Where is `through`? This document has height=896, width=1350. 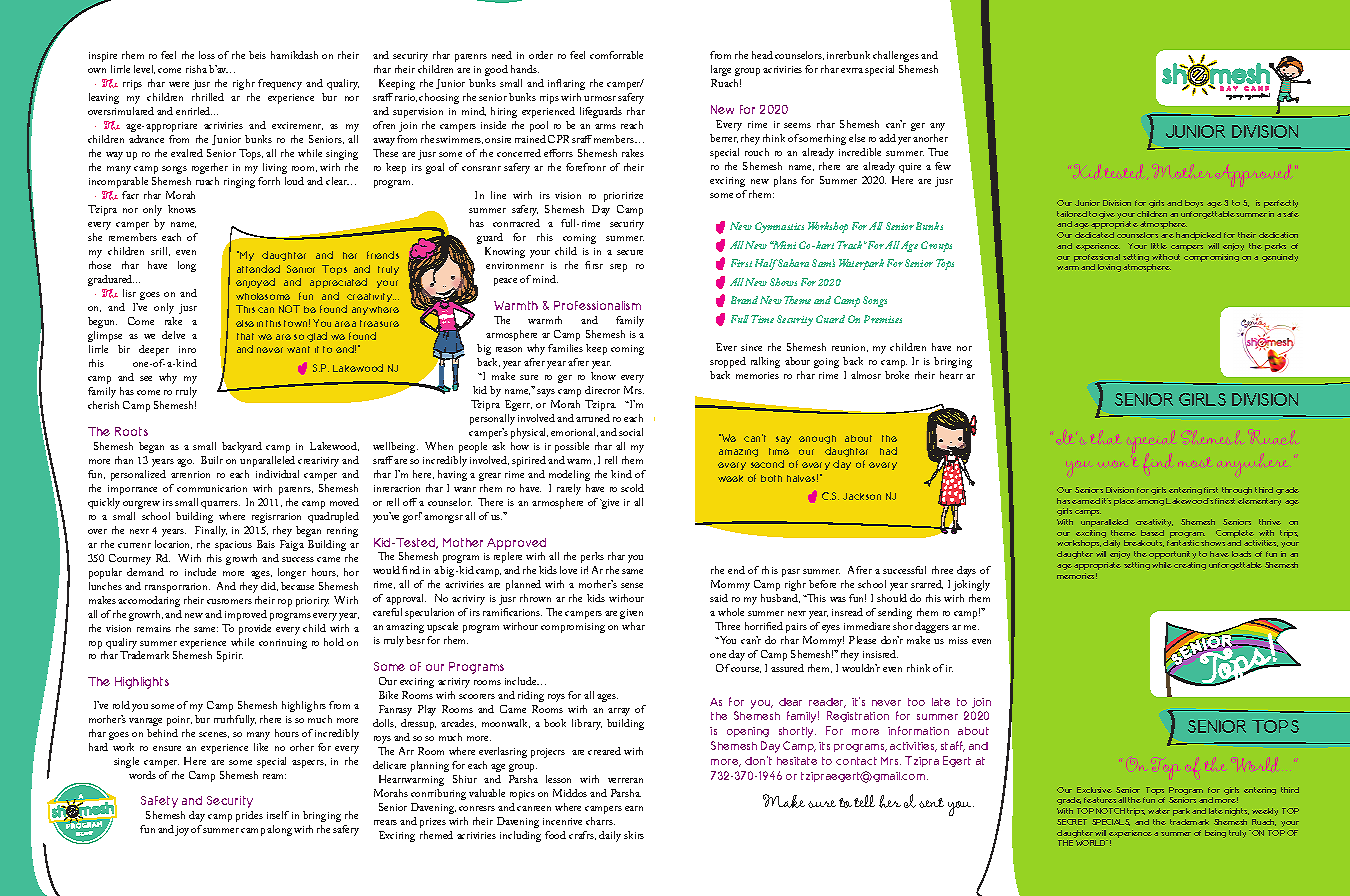 through is located at coordinates (1237, 491).
